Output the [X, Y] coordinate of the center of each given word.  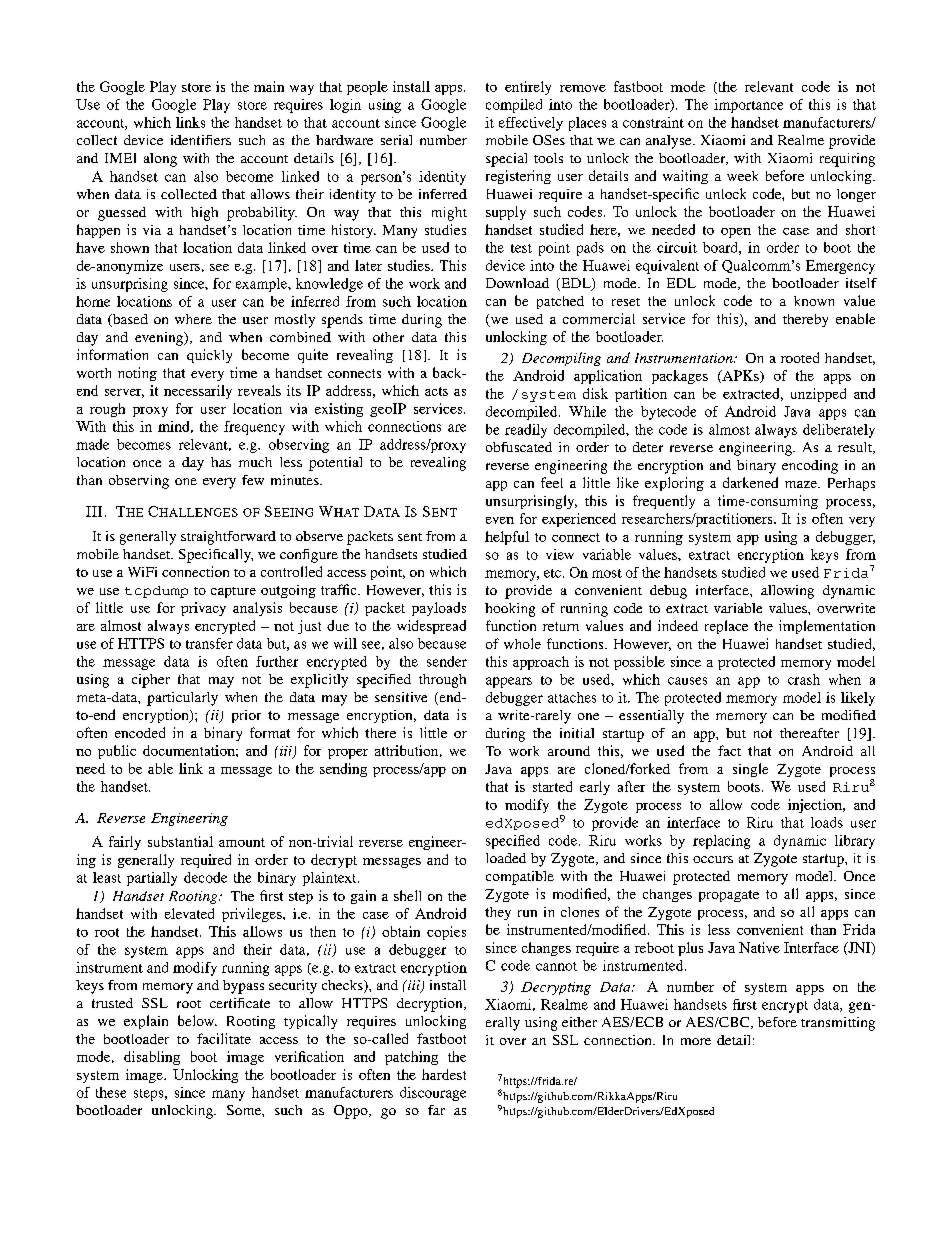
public [117, 752]
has [221, 462]
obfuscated [519, 447]
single [750, 770]
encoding [810, 467]
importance [748, 106]
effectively [531, 124]
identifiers [201, 140]
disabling [152, 1058]
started [552, 786]
